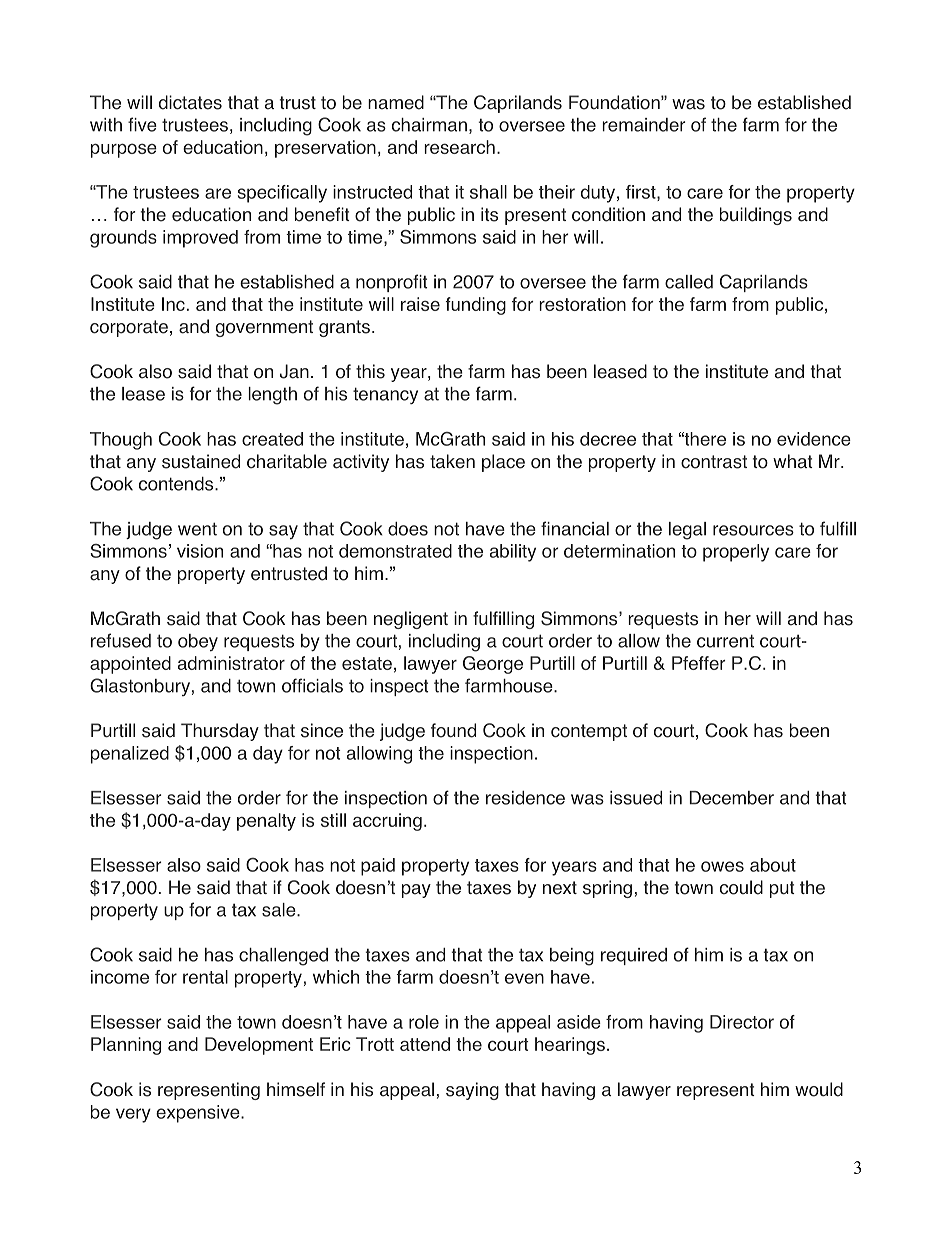 This page has height=1233, width=952. I want to click on pay, so click(416, 891).
